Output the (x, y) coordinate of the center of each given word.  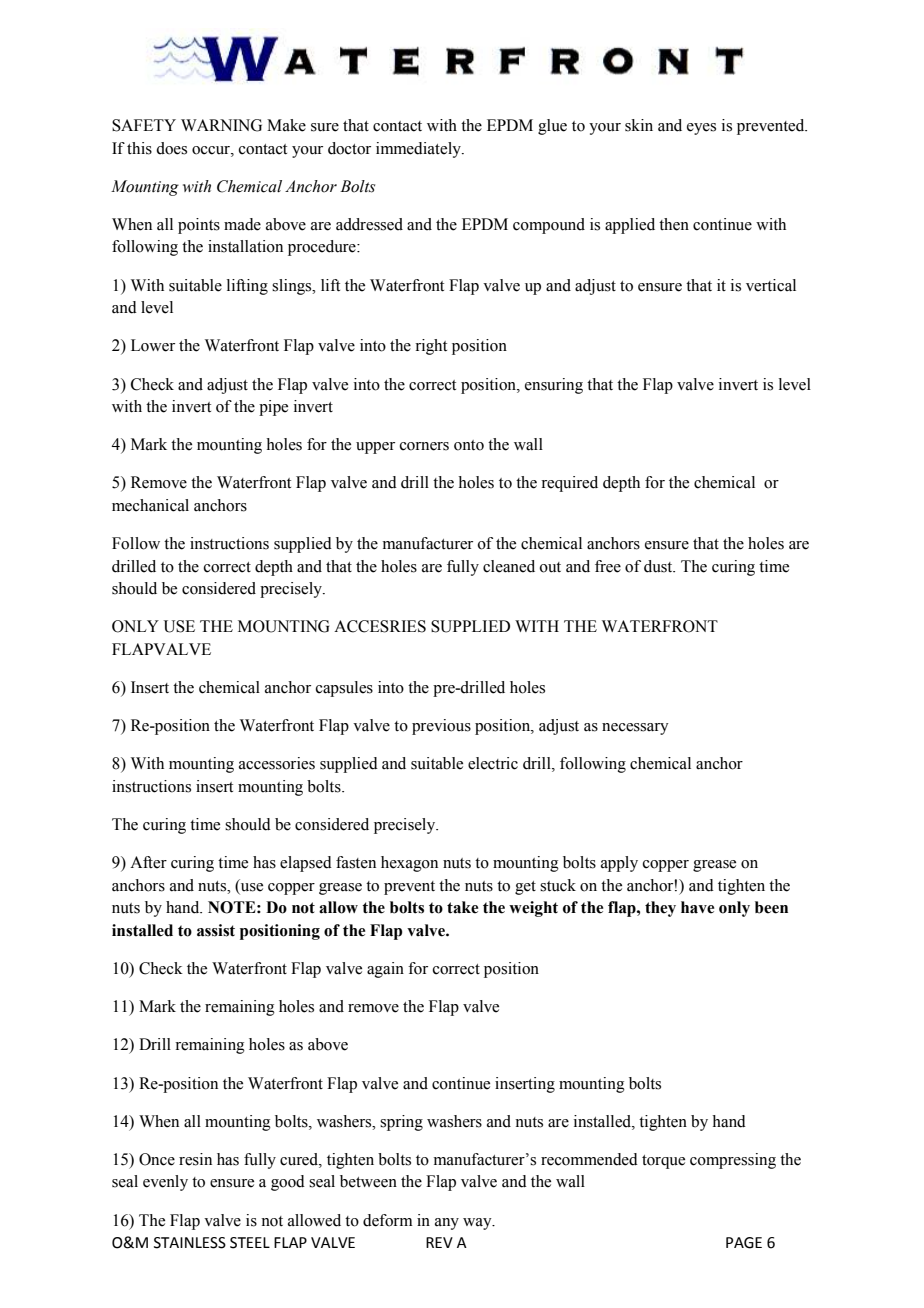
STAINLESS (190, 1243)
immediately (419, 150)
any (447, 1224)
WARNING (221, 125)
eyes (701, 129)
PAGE (744, 1243)
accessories (277, 763)
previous (441, 727)
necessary (635, 729)
